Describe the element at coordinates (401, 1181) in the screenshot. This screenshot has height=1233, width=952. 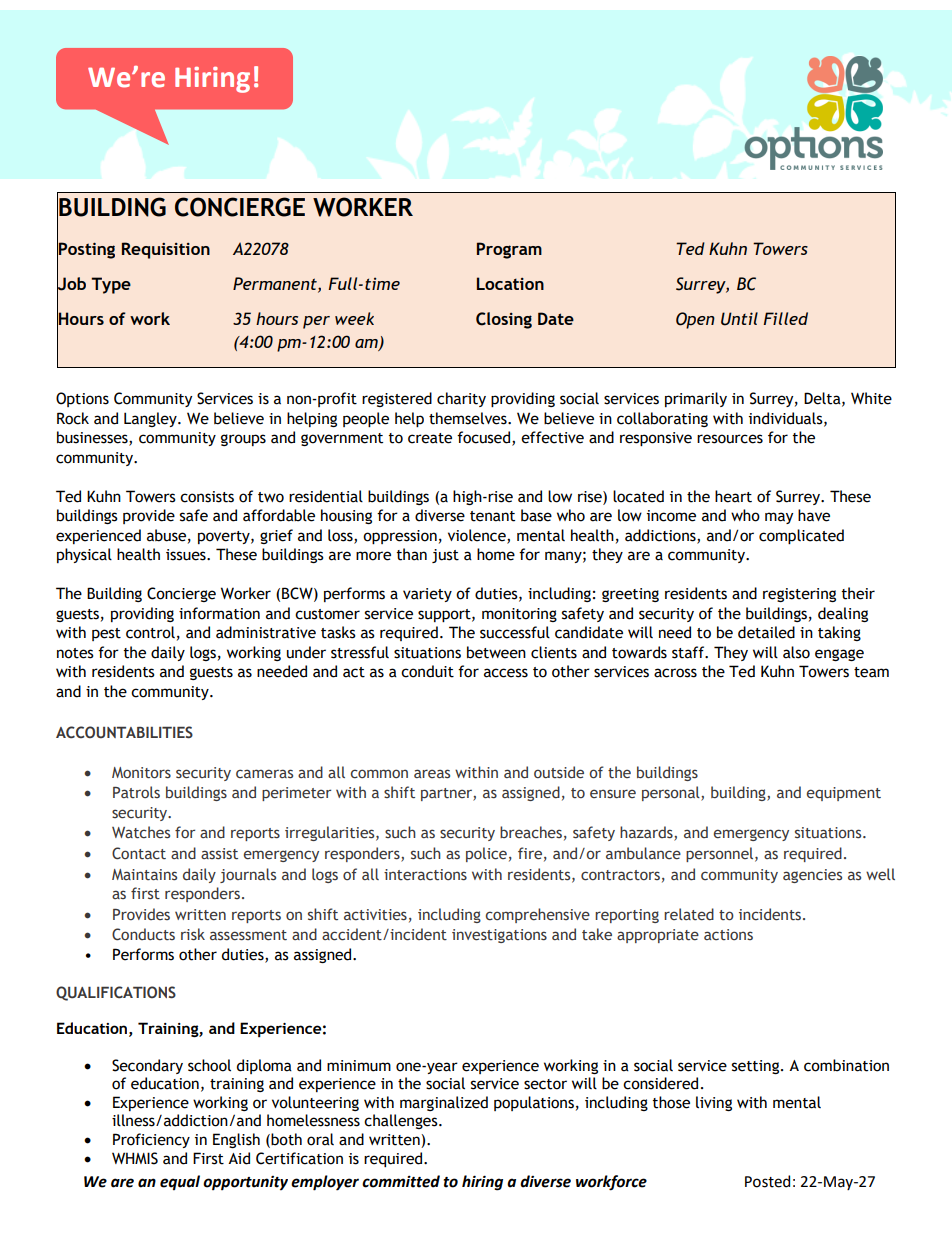
I see `committed` at that location.
